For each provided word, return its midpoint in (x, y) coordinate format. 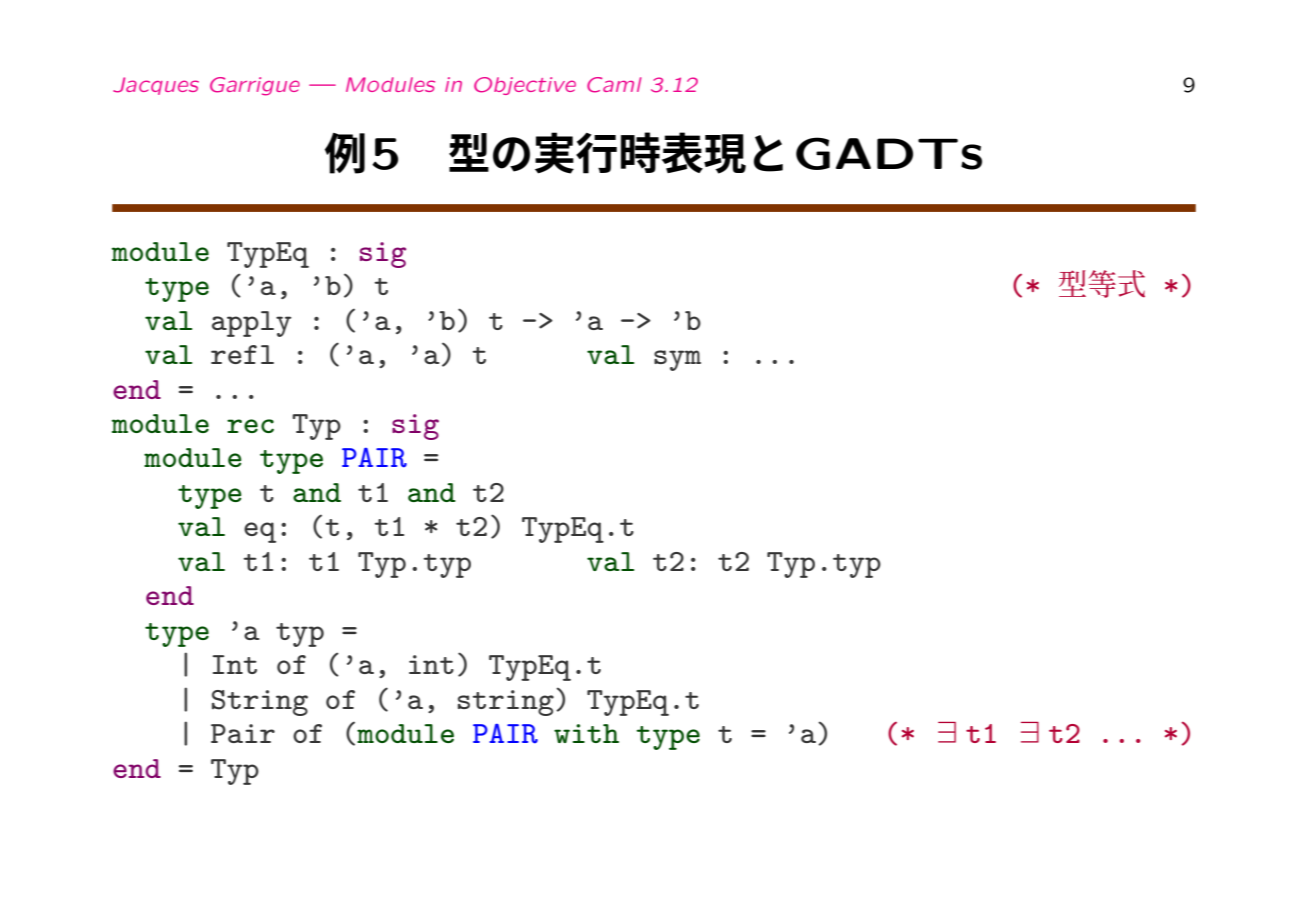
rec (250, 426)
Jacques (156, 86)
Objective (525, 86)
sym (677, 360)
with (586, 733)
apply (252, 324)
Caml (614, 85)
